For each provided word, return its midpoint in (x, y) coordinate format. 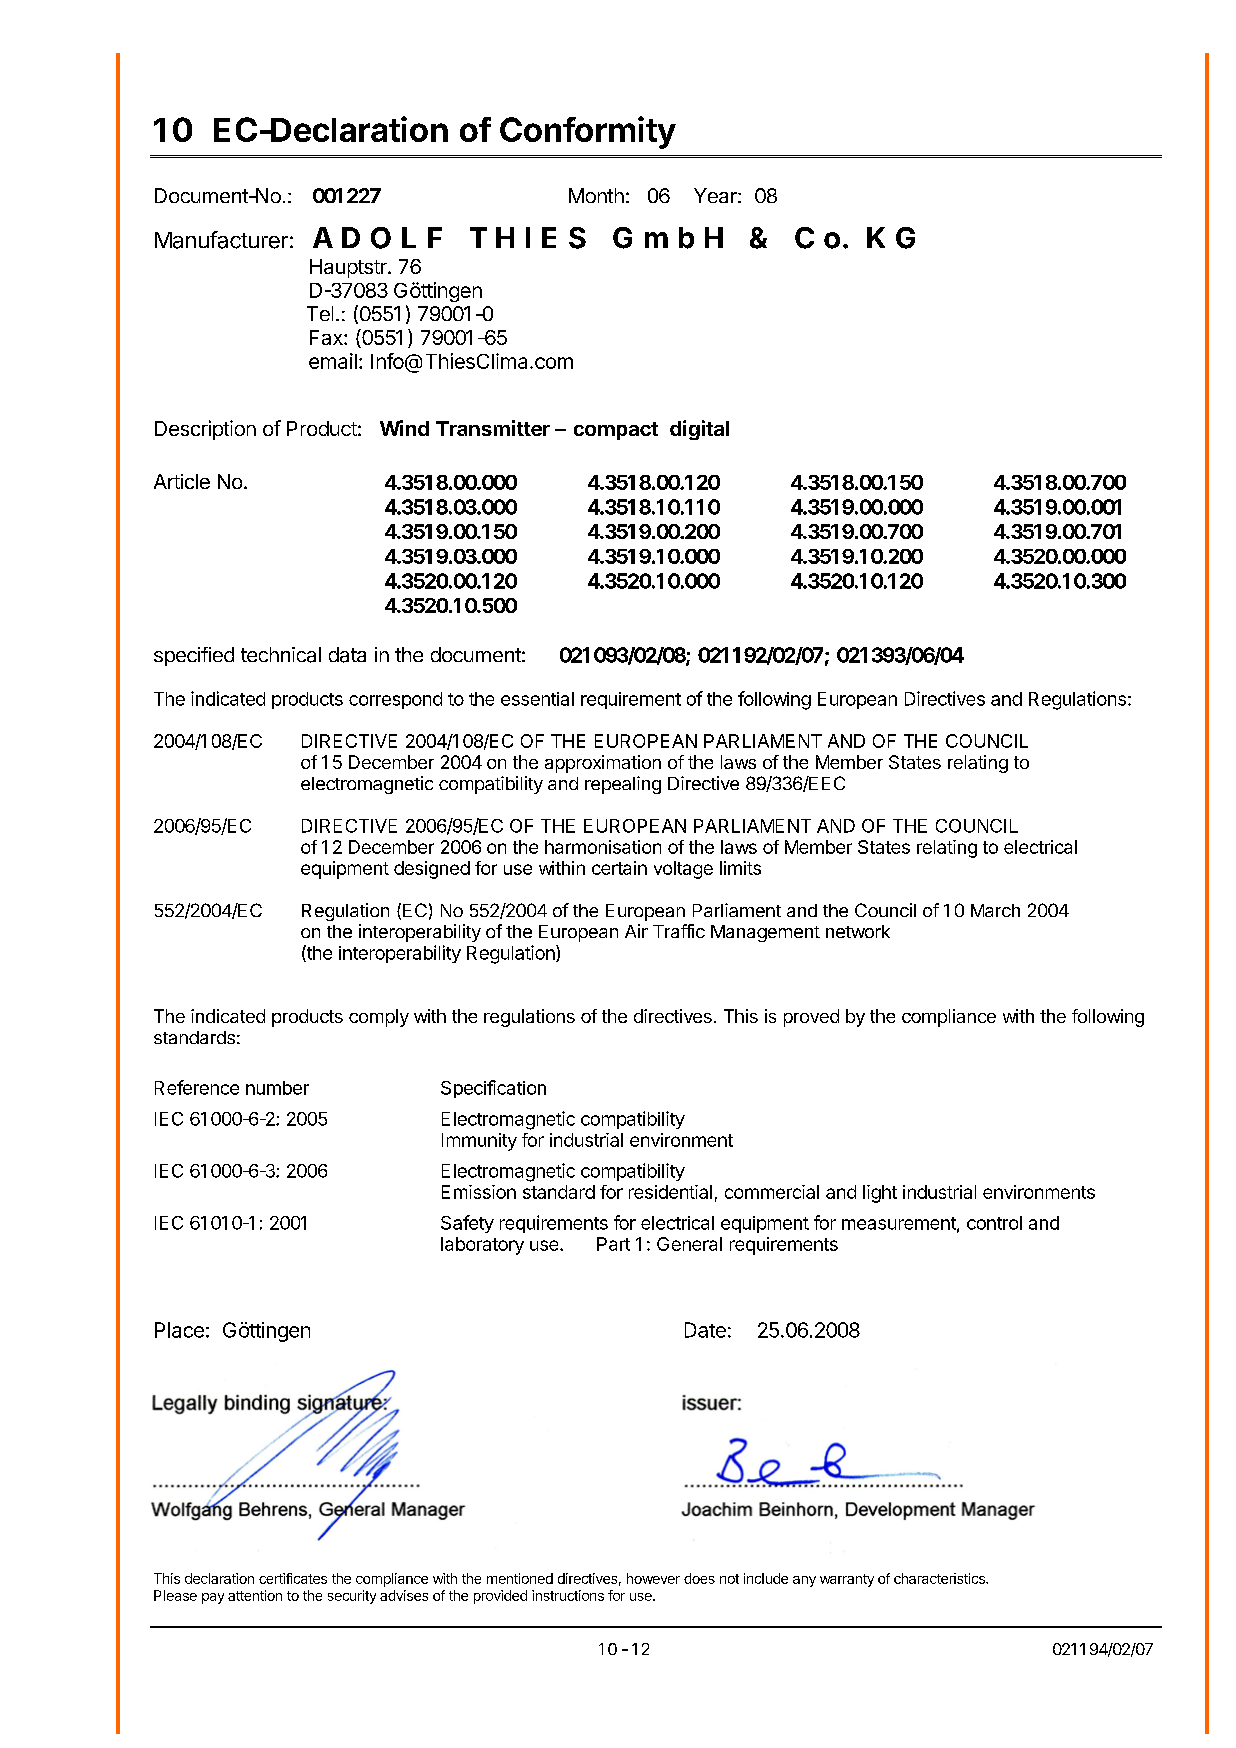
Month (596, 195)
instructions (568, 1595)
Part (613, 1244)
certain (619, 868)
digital (699, 430)
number (277, 1088)
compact (616, 431)
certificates (293, 1578)
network (858, 931)
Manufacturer (221, 240)
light (880, 1194)
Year (716, 195)
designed (432, 870)
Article (182, 481)
